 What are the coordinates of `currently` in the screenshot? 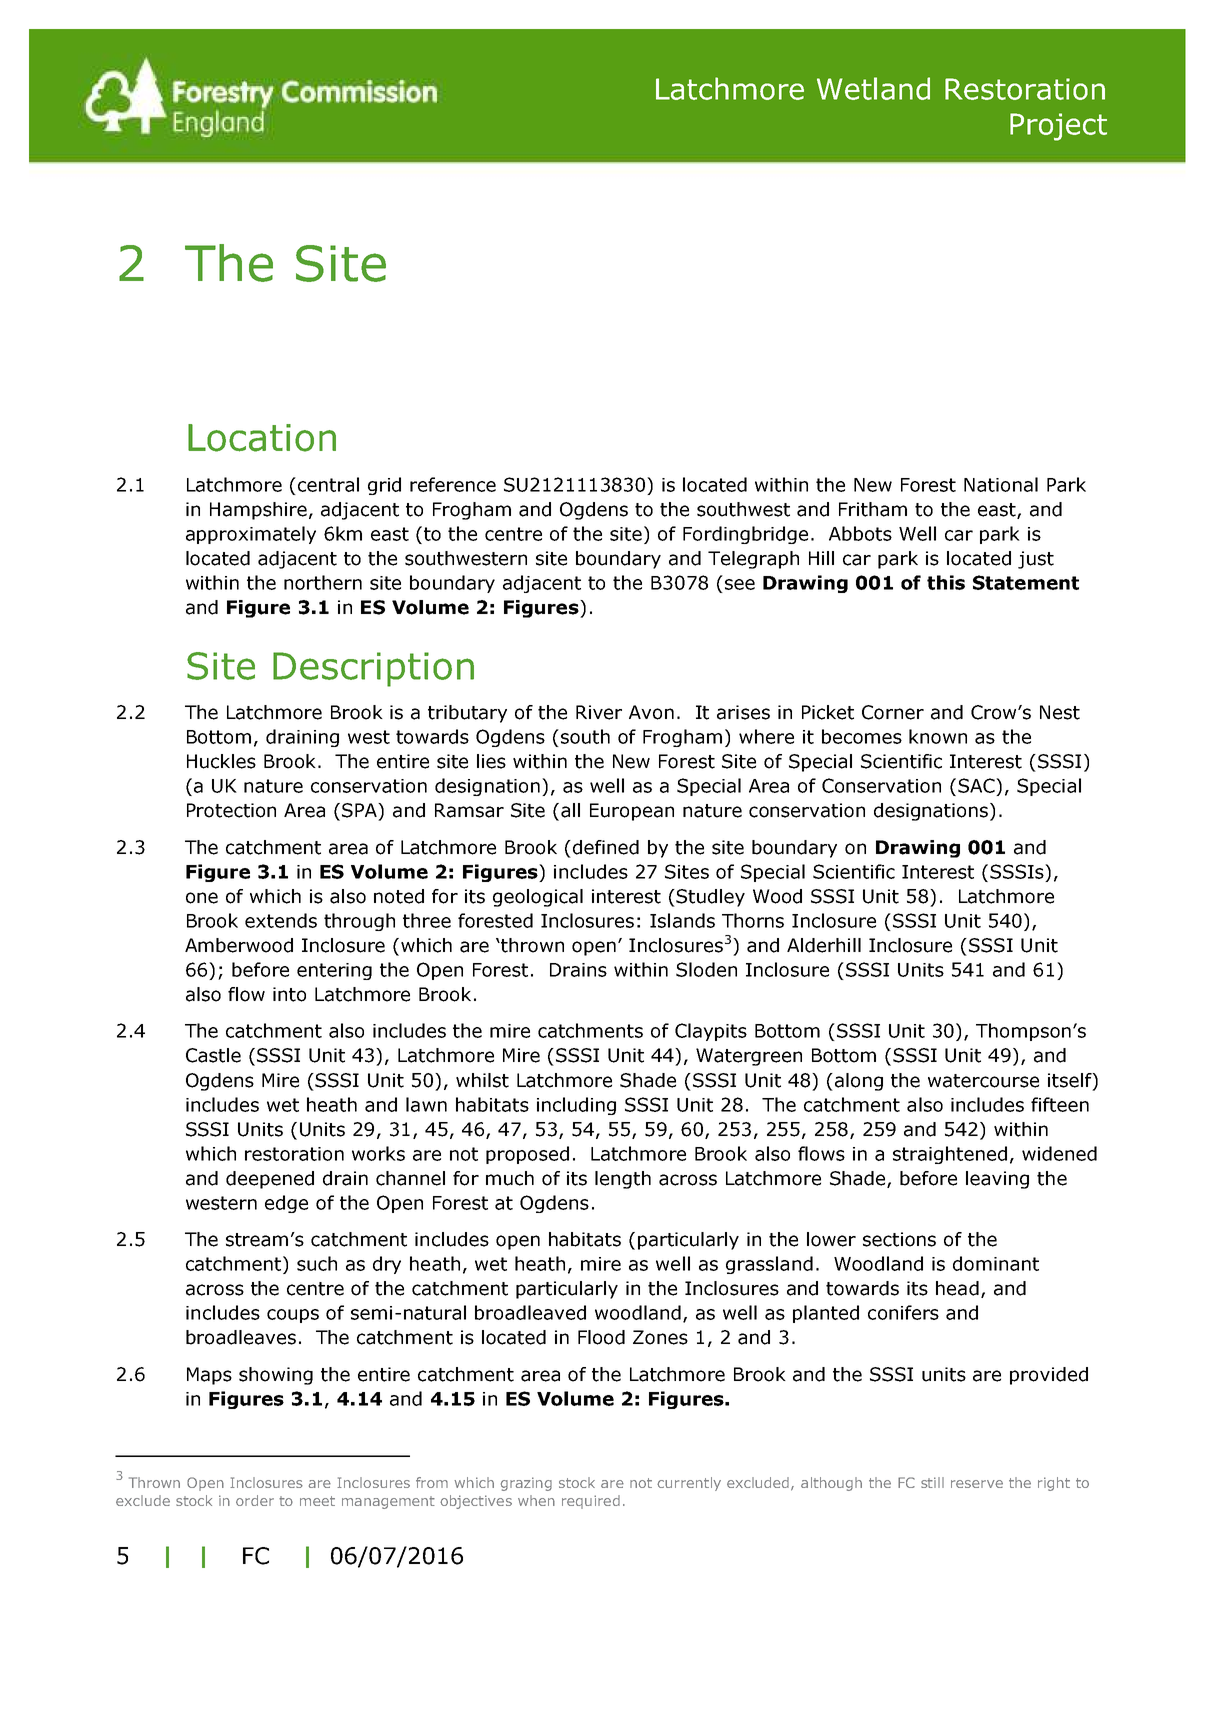 It's located at (689, 1484).
